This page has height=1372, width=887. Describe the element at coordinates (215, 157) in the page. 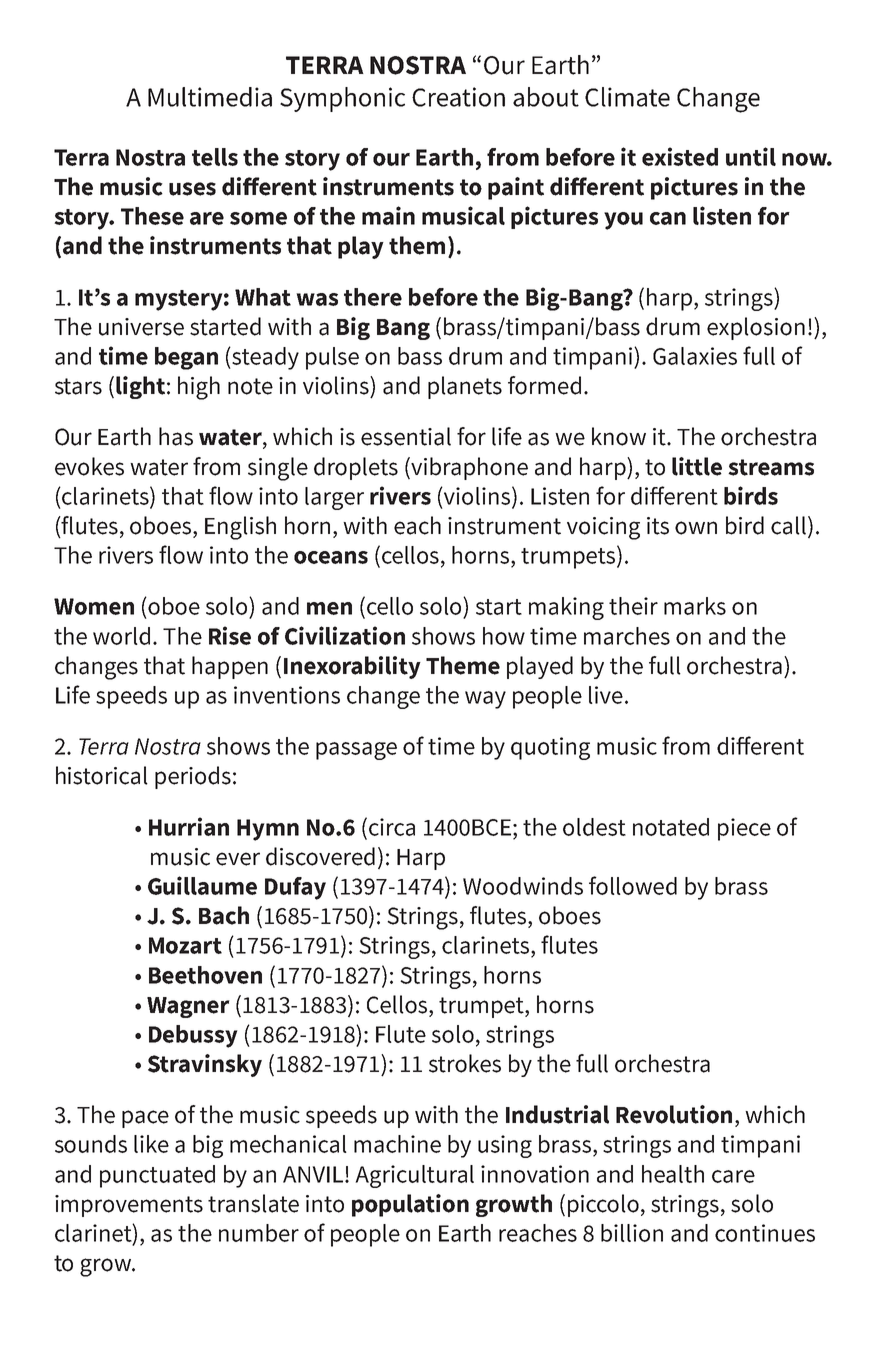

I see `tells` at that location.
